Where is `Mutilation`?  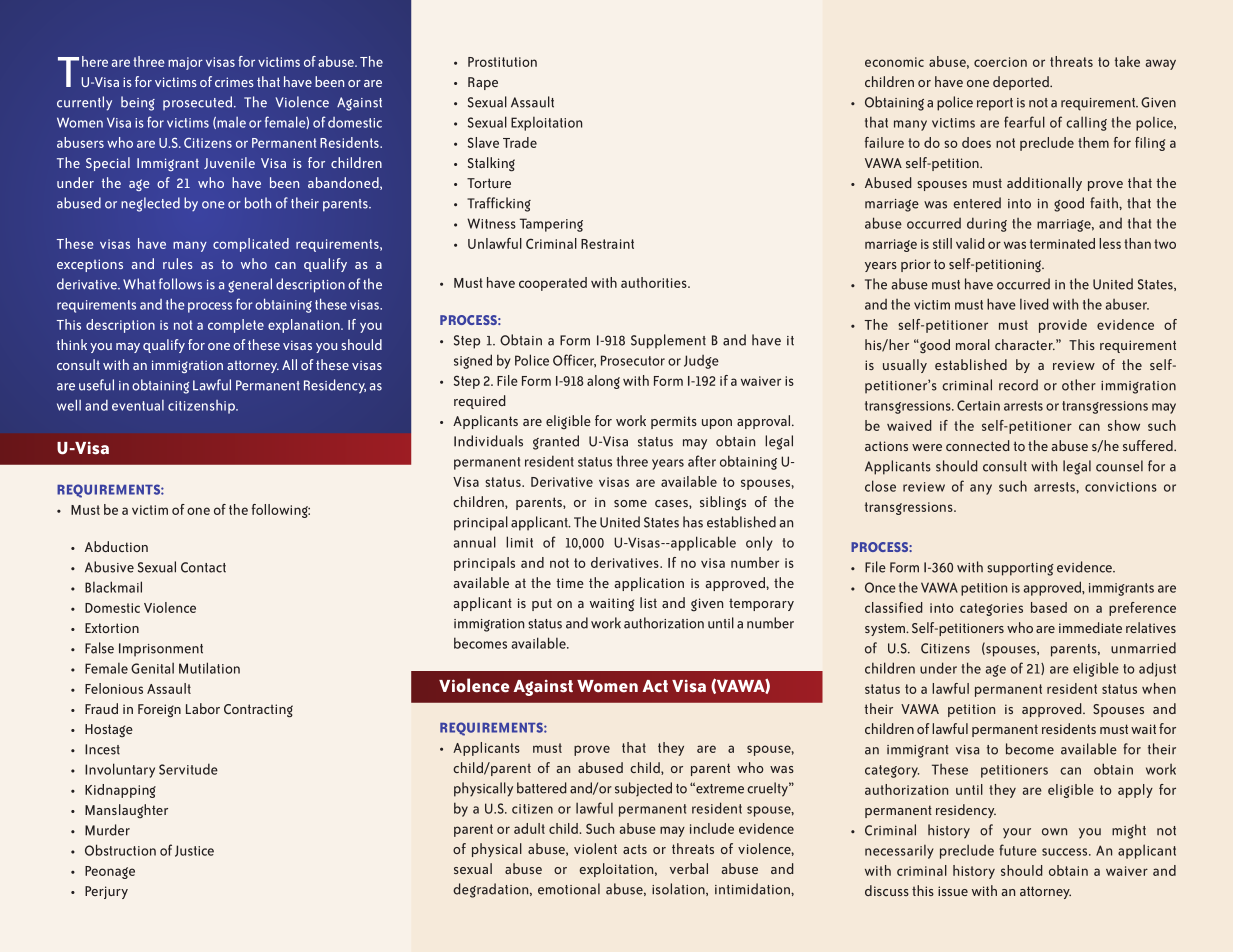
Mutilation is located at coordinates (209, 668).
